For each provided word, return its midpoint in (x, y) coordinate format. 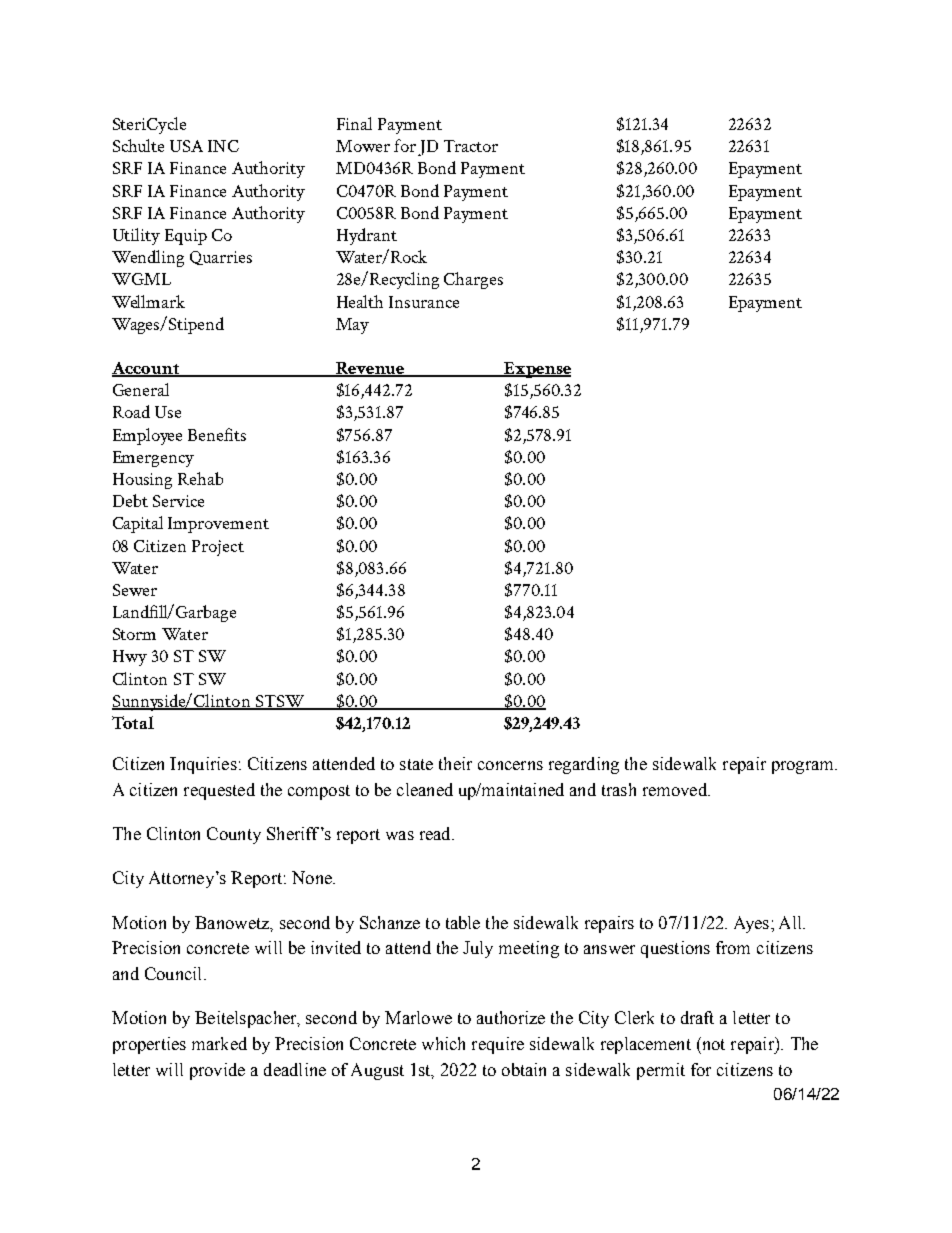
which (443, 1043)
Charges (473, 280)
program (804, 767)
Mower (363, 146)
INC (223, 146)
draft (697, 1017)
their (455, 763)
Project (218, 548)
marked (219, 1043)
